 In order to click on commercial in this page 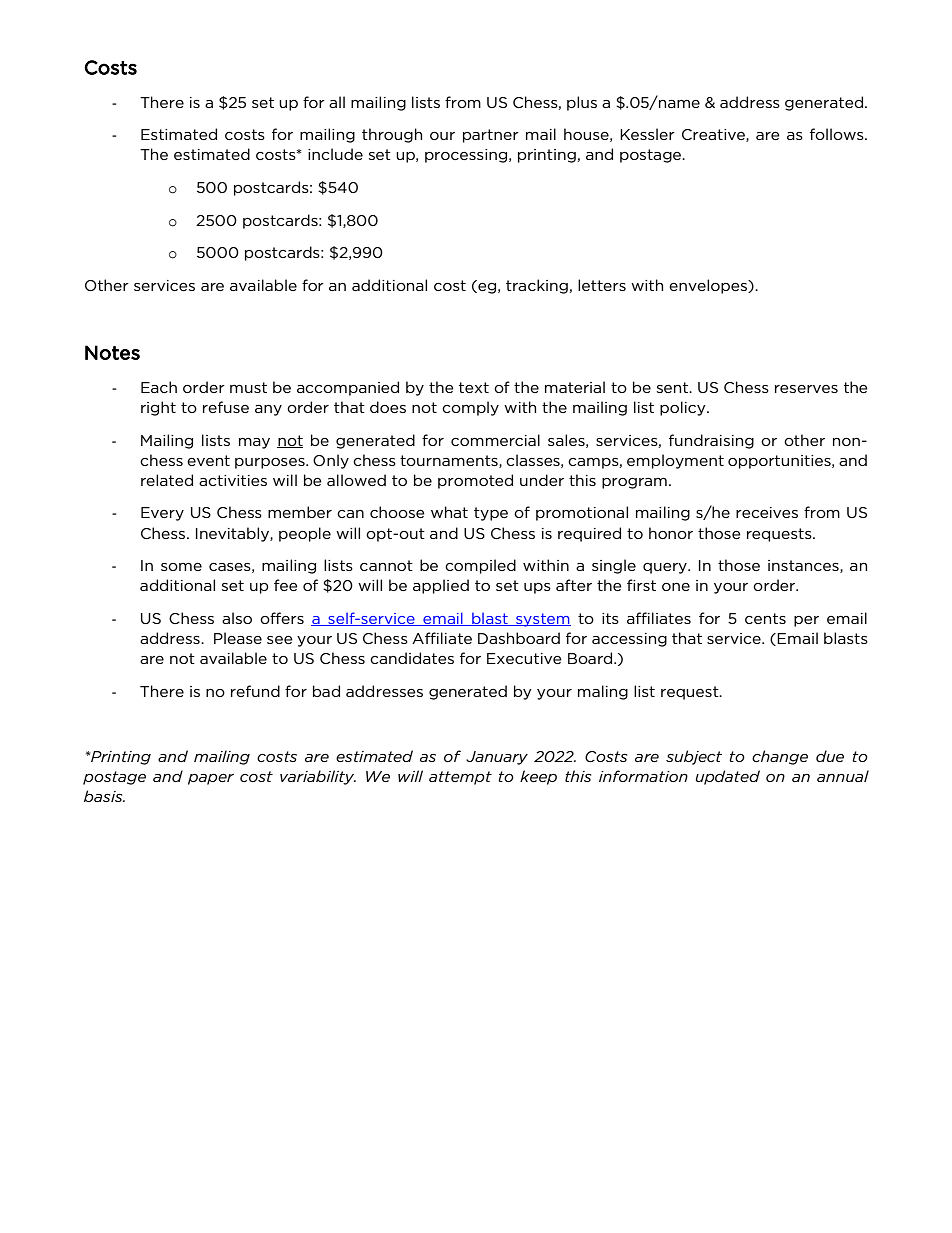, I will do `click(495, 440)`.
